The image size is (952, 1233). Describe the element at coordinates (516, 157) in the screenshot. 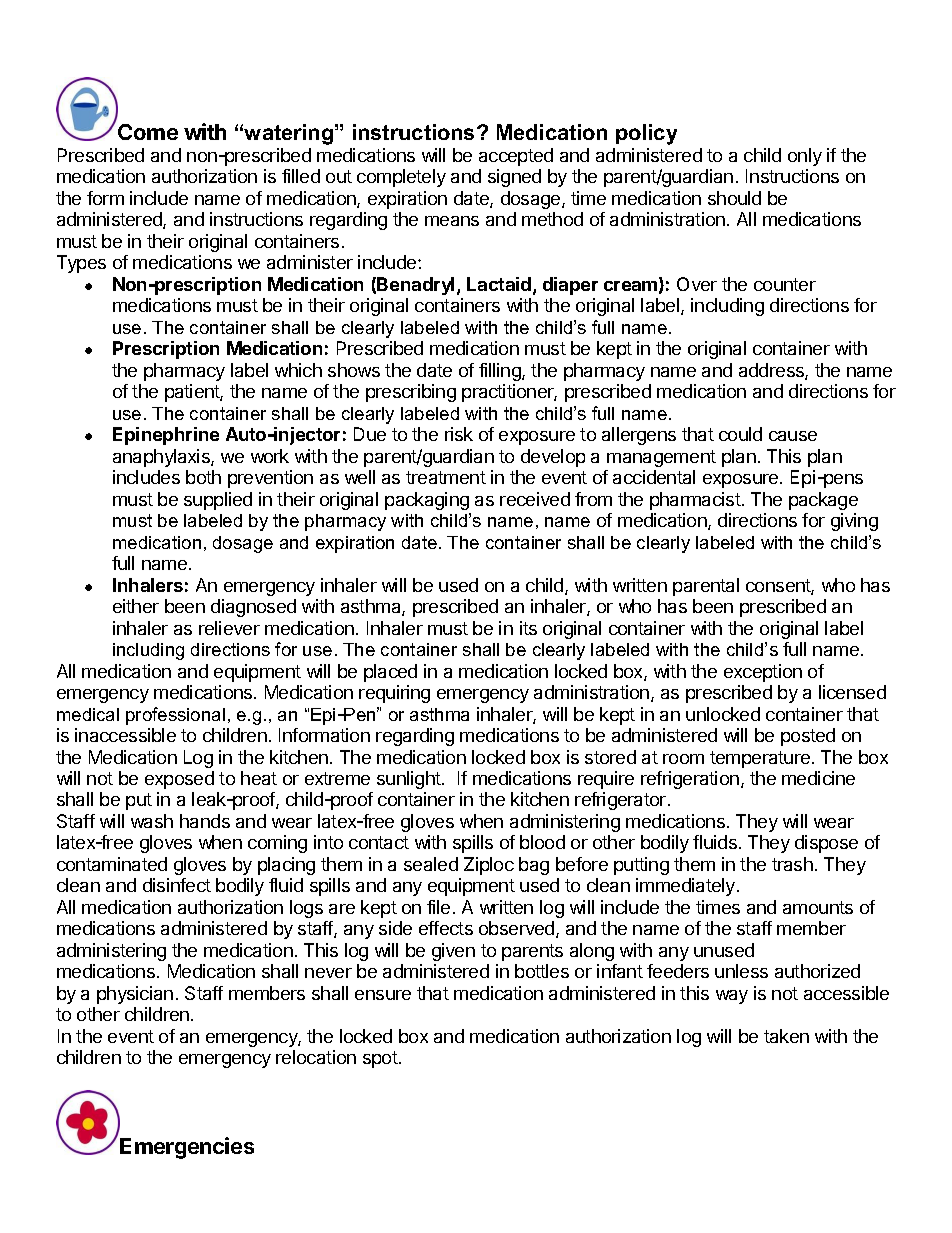

I see `accepted` at that location.
